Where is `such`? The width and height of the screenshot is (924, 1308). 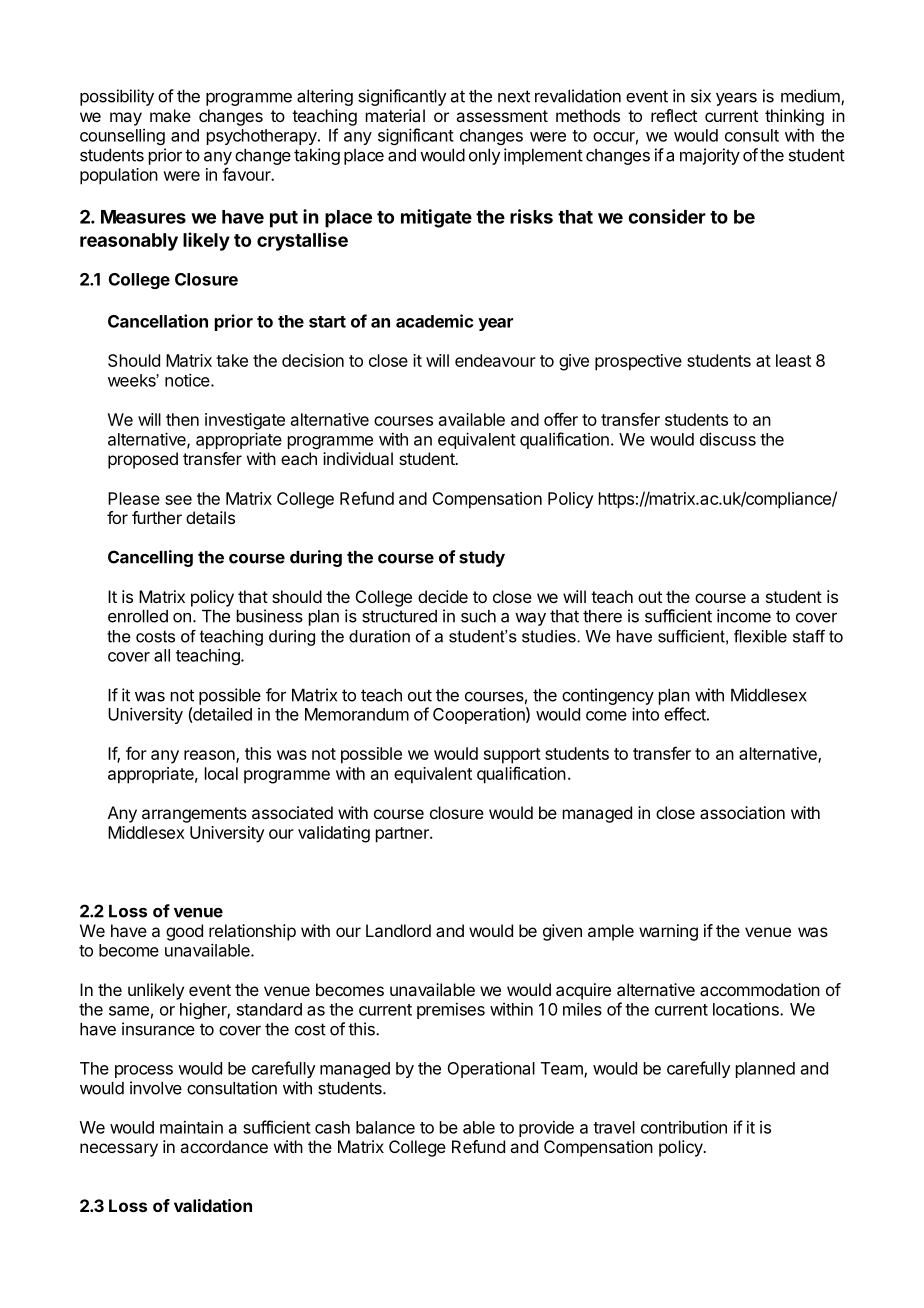
such is located at coordinates (478, 616).
